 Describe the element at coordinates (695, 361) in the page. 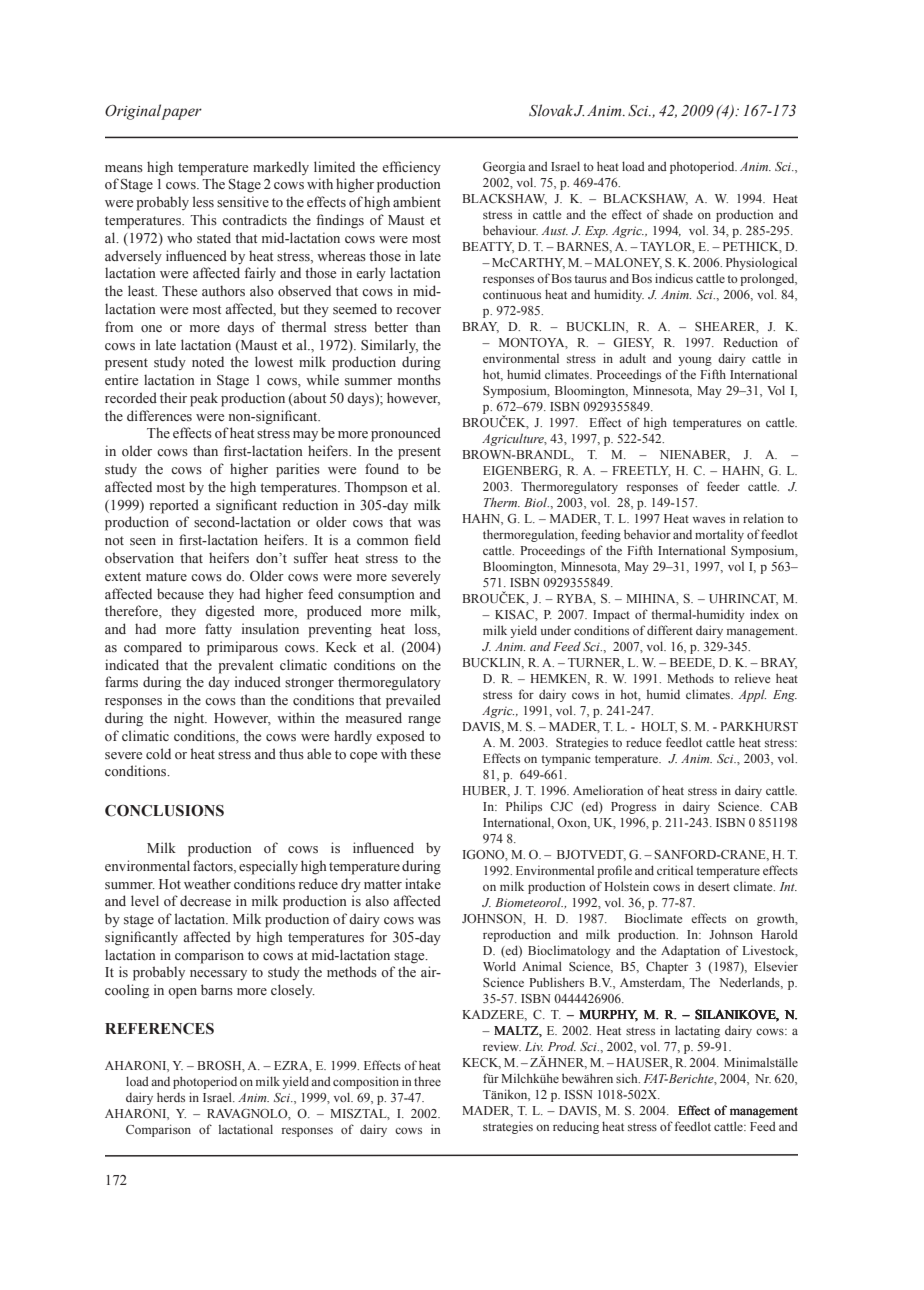

I see `young` at that location.
